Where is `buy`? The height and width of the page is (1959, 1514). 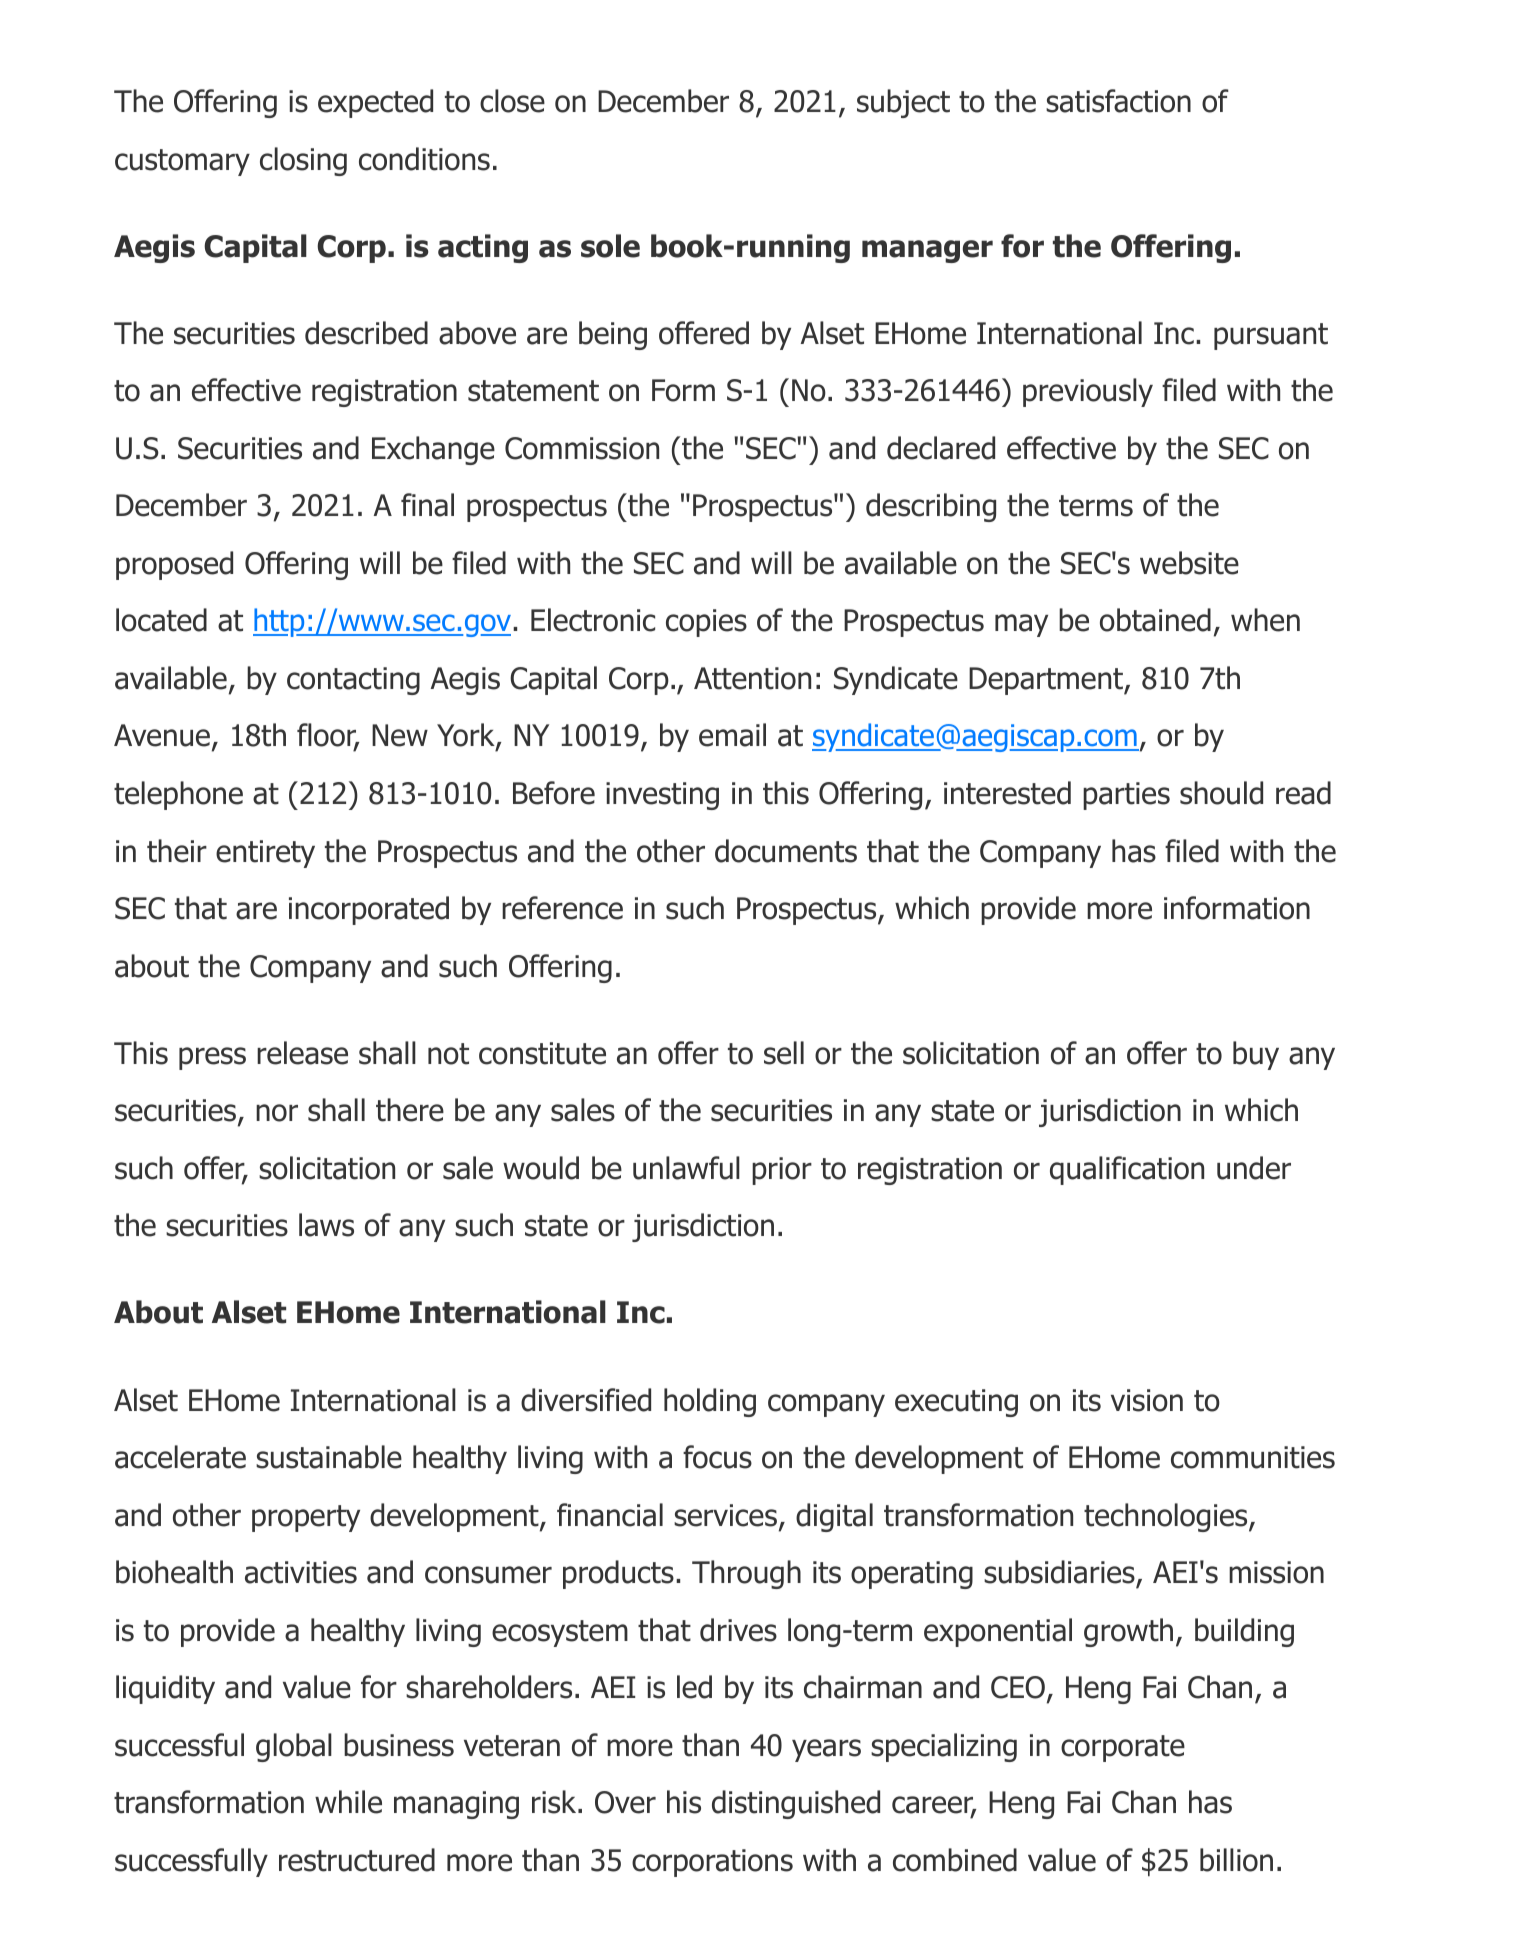 buy is located at coordinates (1256, 1055).
